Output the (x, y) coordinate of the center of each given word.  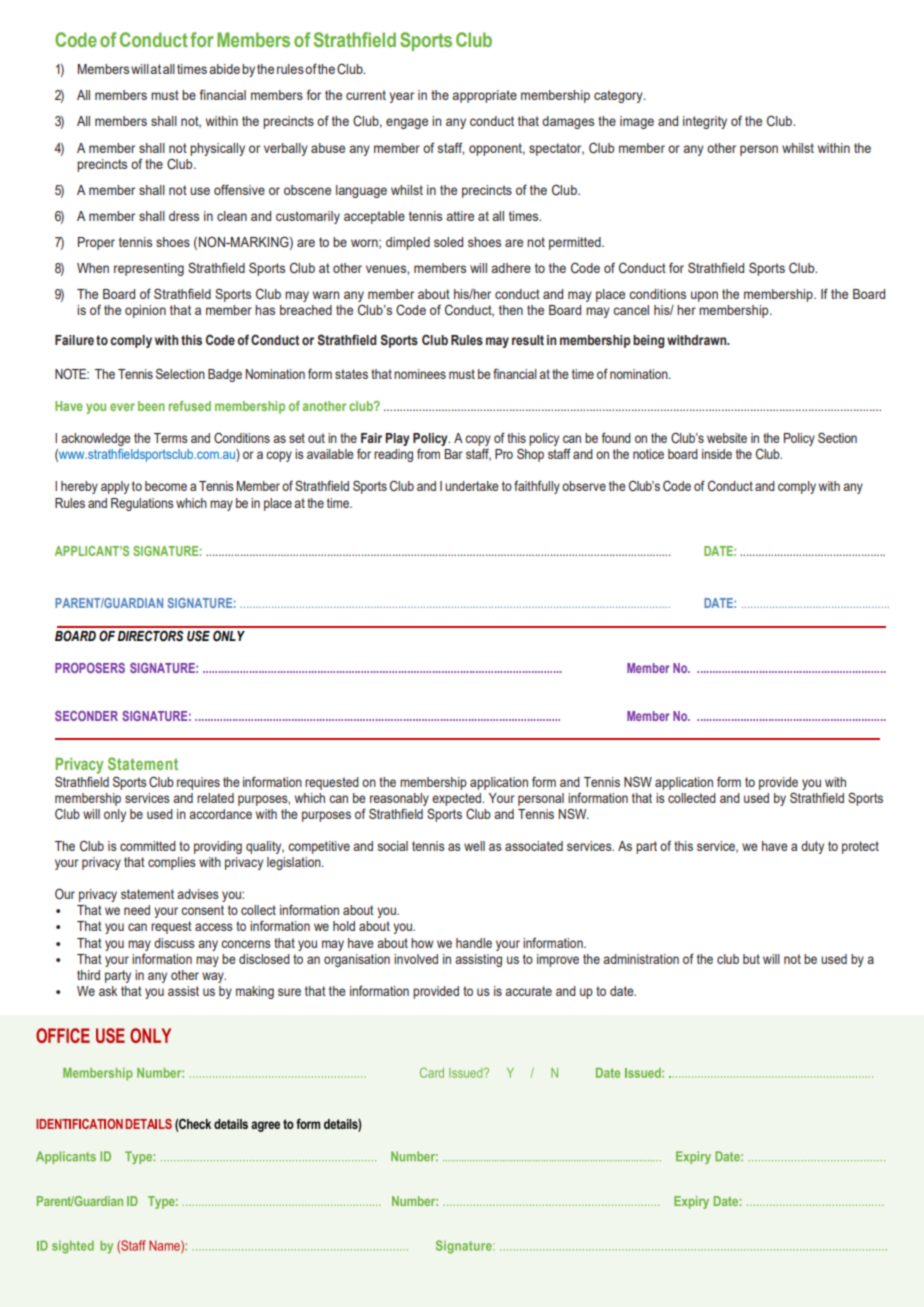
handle (474, 943)
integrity (705, 122)
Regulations (142, 504)
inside (717, 454)
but (751, 959)
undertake (472, 486)
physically (217, 149)
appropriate (484, 96)
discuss (174, 943)
